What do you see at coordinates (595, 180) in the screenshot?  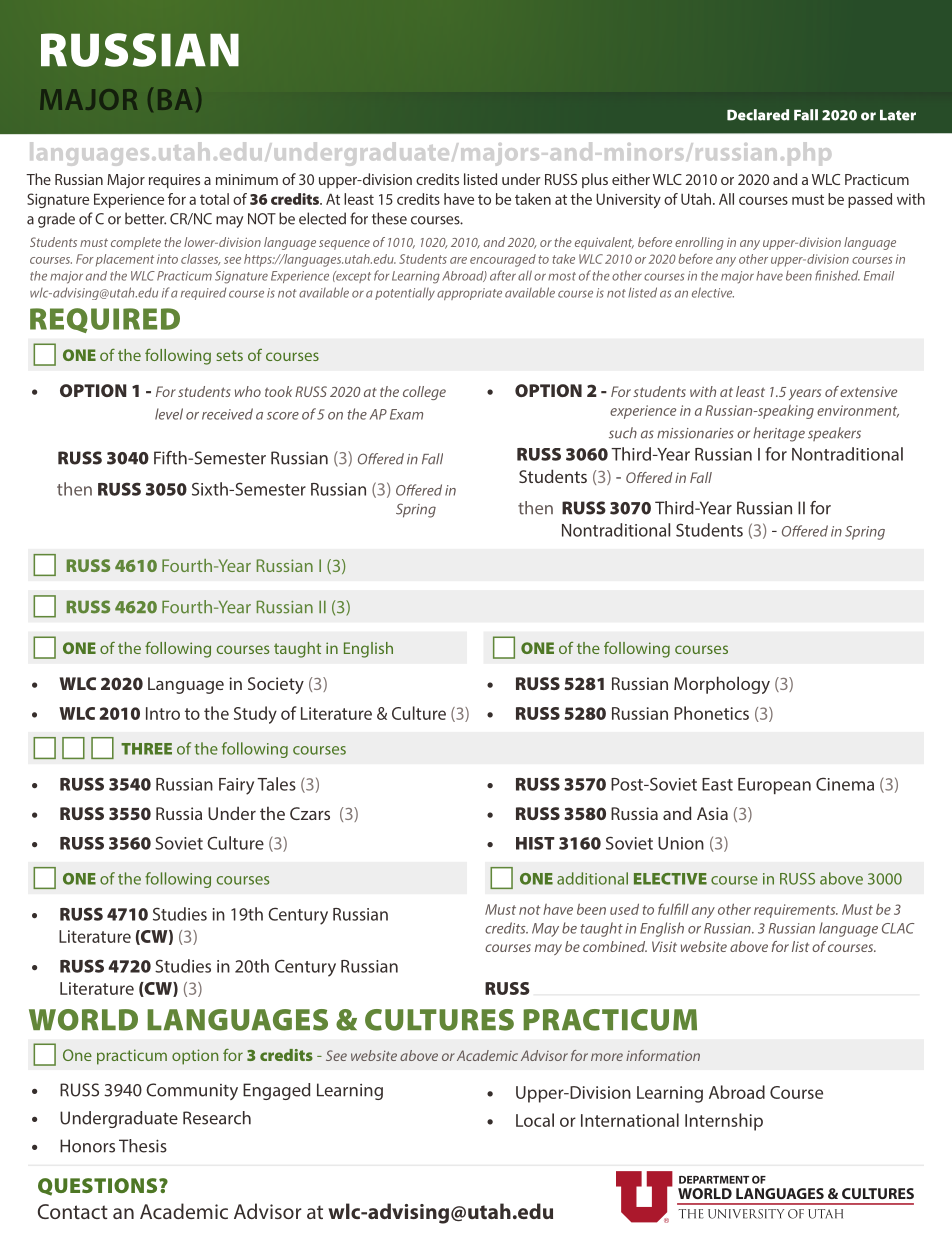 I see `plus` at bounding box center [595, 180].
